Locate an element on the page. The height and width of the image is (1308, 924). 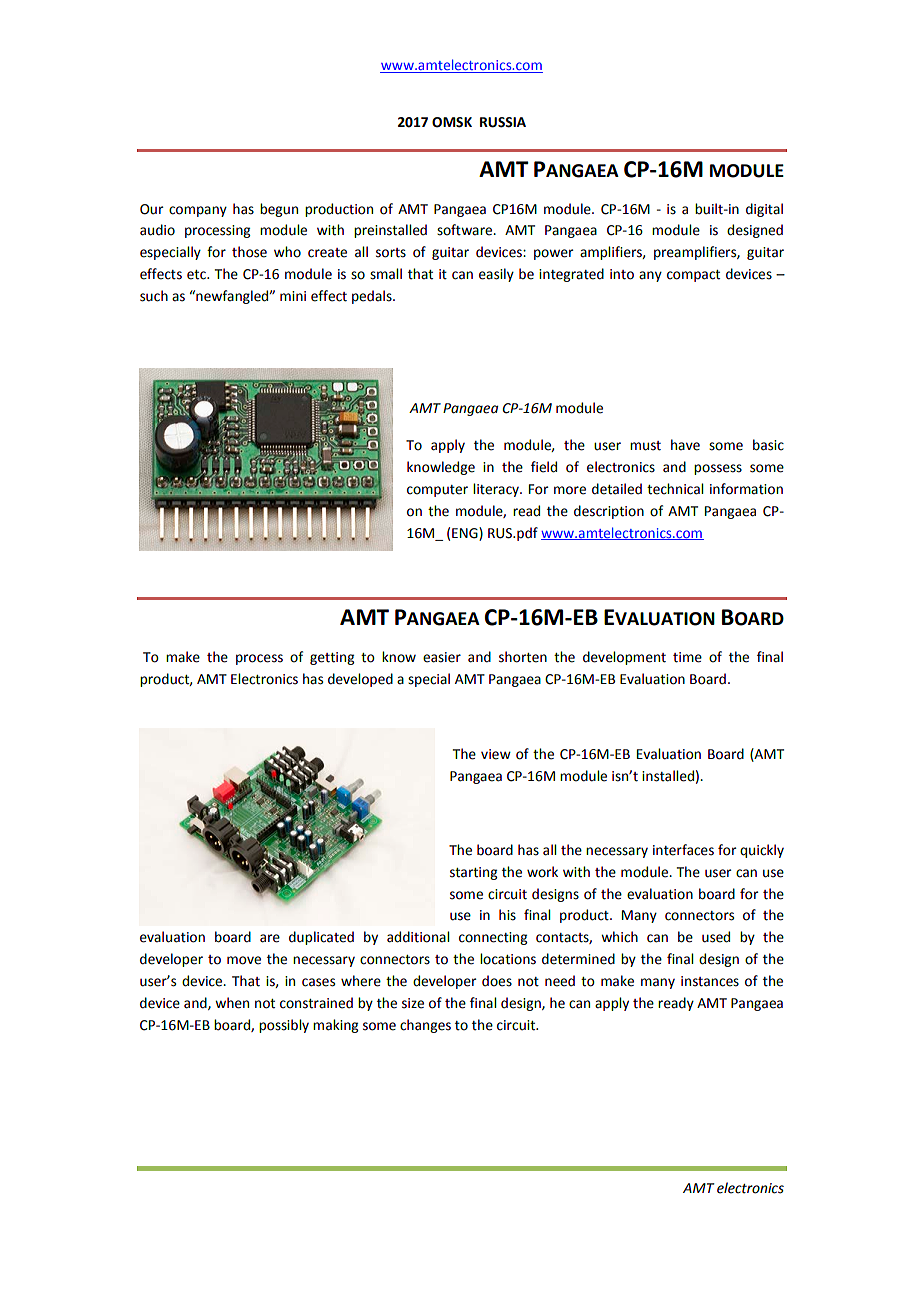
time is located at coordinates (687, 657).
